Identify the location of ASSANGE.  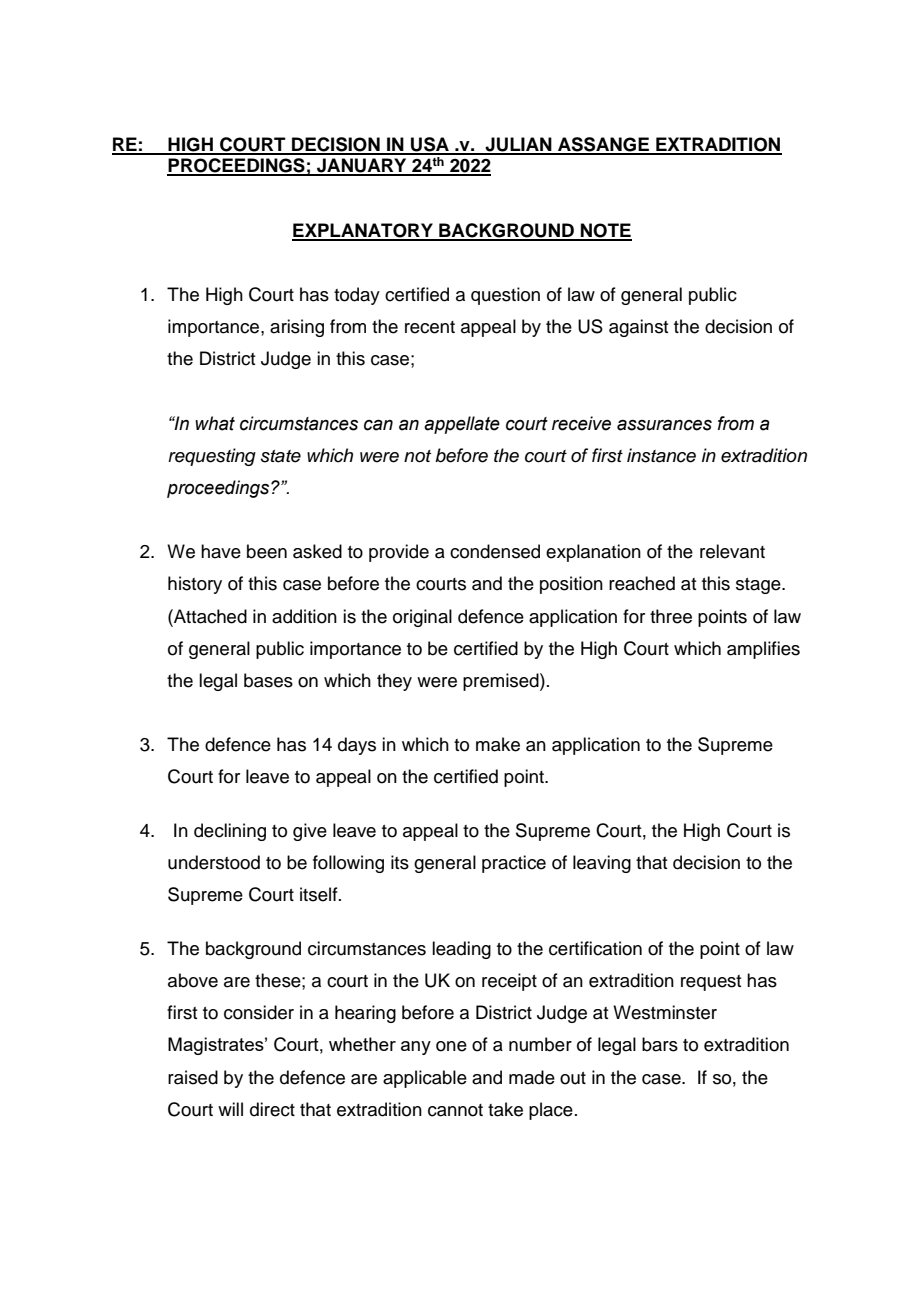
(603, 145).
